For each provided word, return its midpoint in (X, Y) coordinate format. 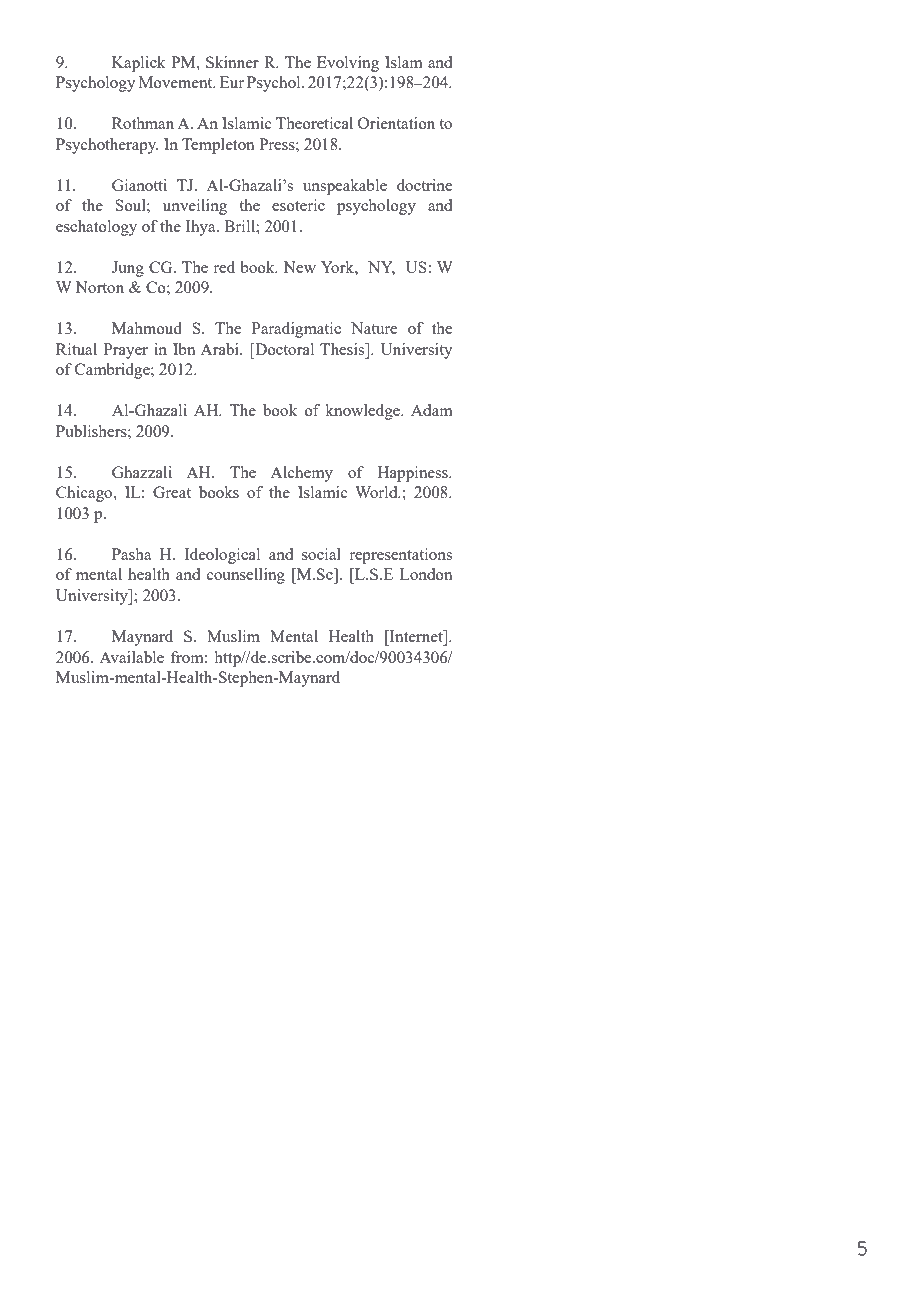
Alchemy (301, 474)
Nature (374, 328)
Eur (232, 82)
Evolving (348, 64)
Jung (128, 269)
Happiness (413, 474)
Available (131, 657)
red (224, 267)
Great (172, 492)
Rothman (143, 123)
